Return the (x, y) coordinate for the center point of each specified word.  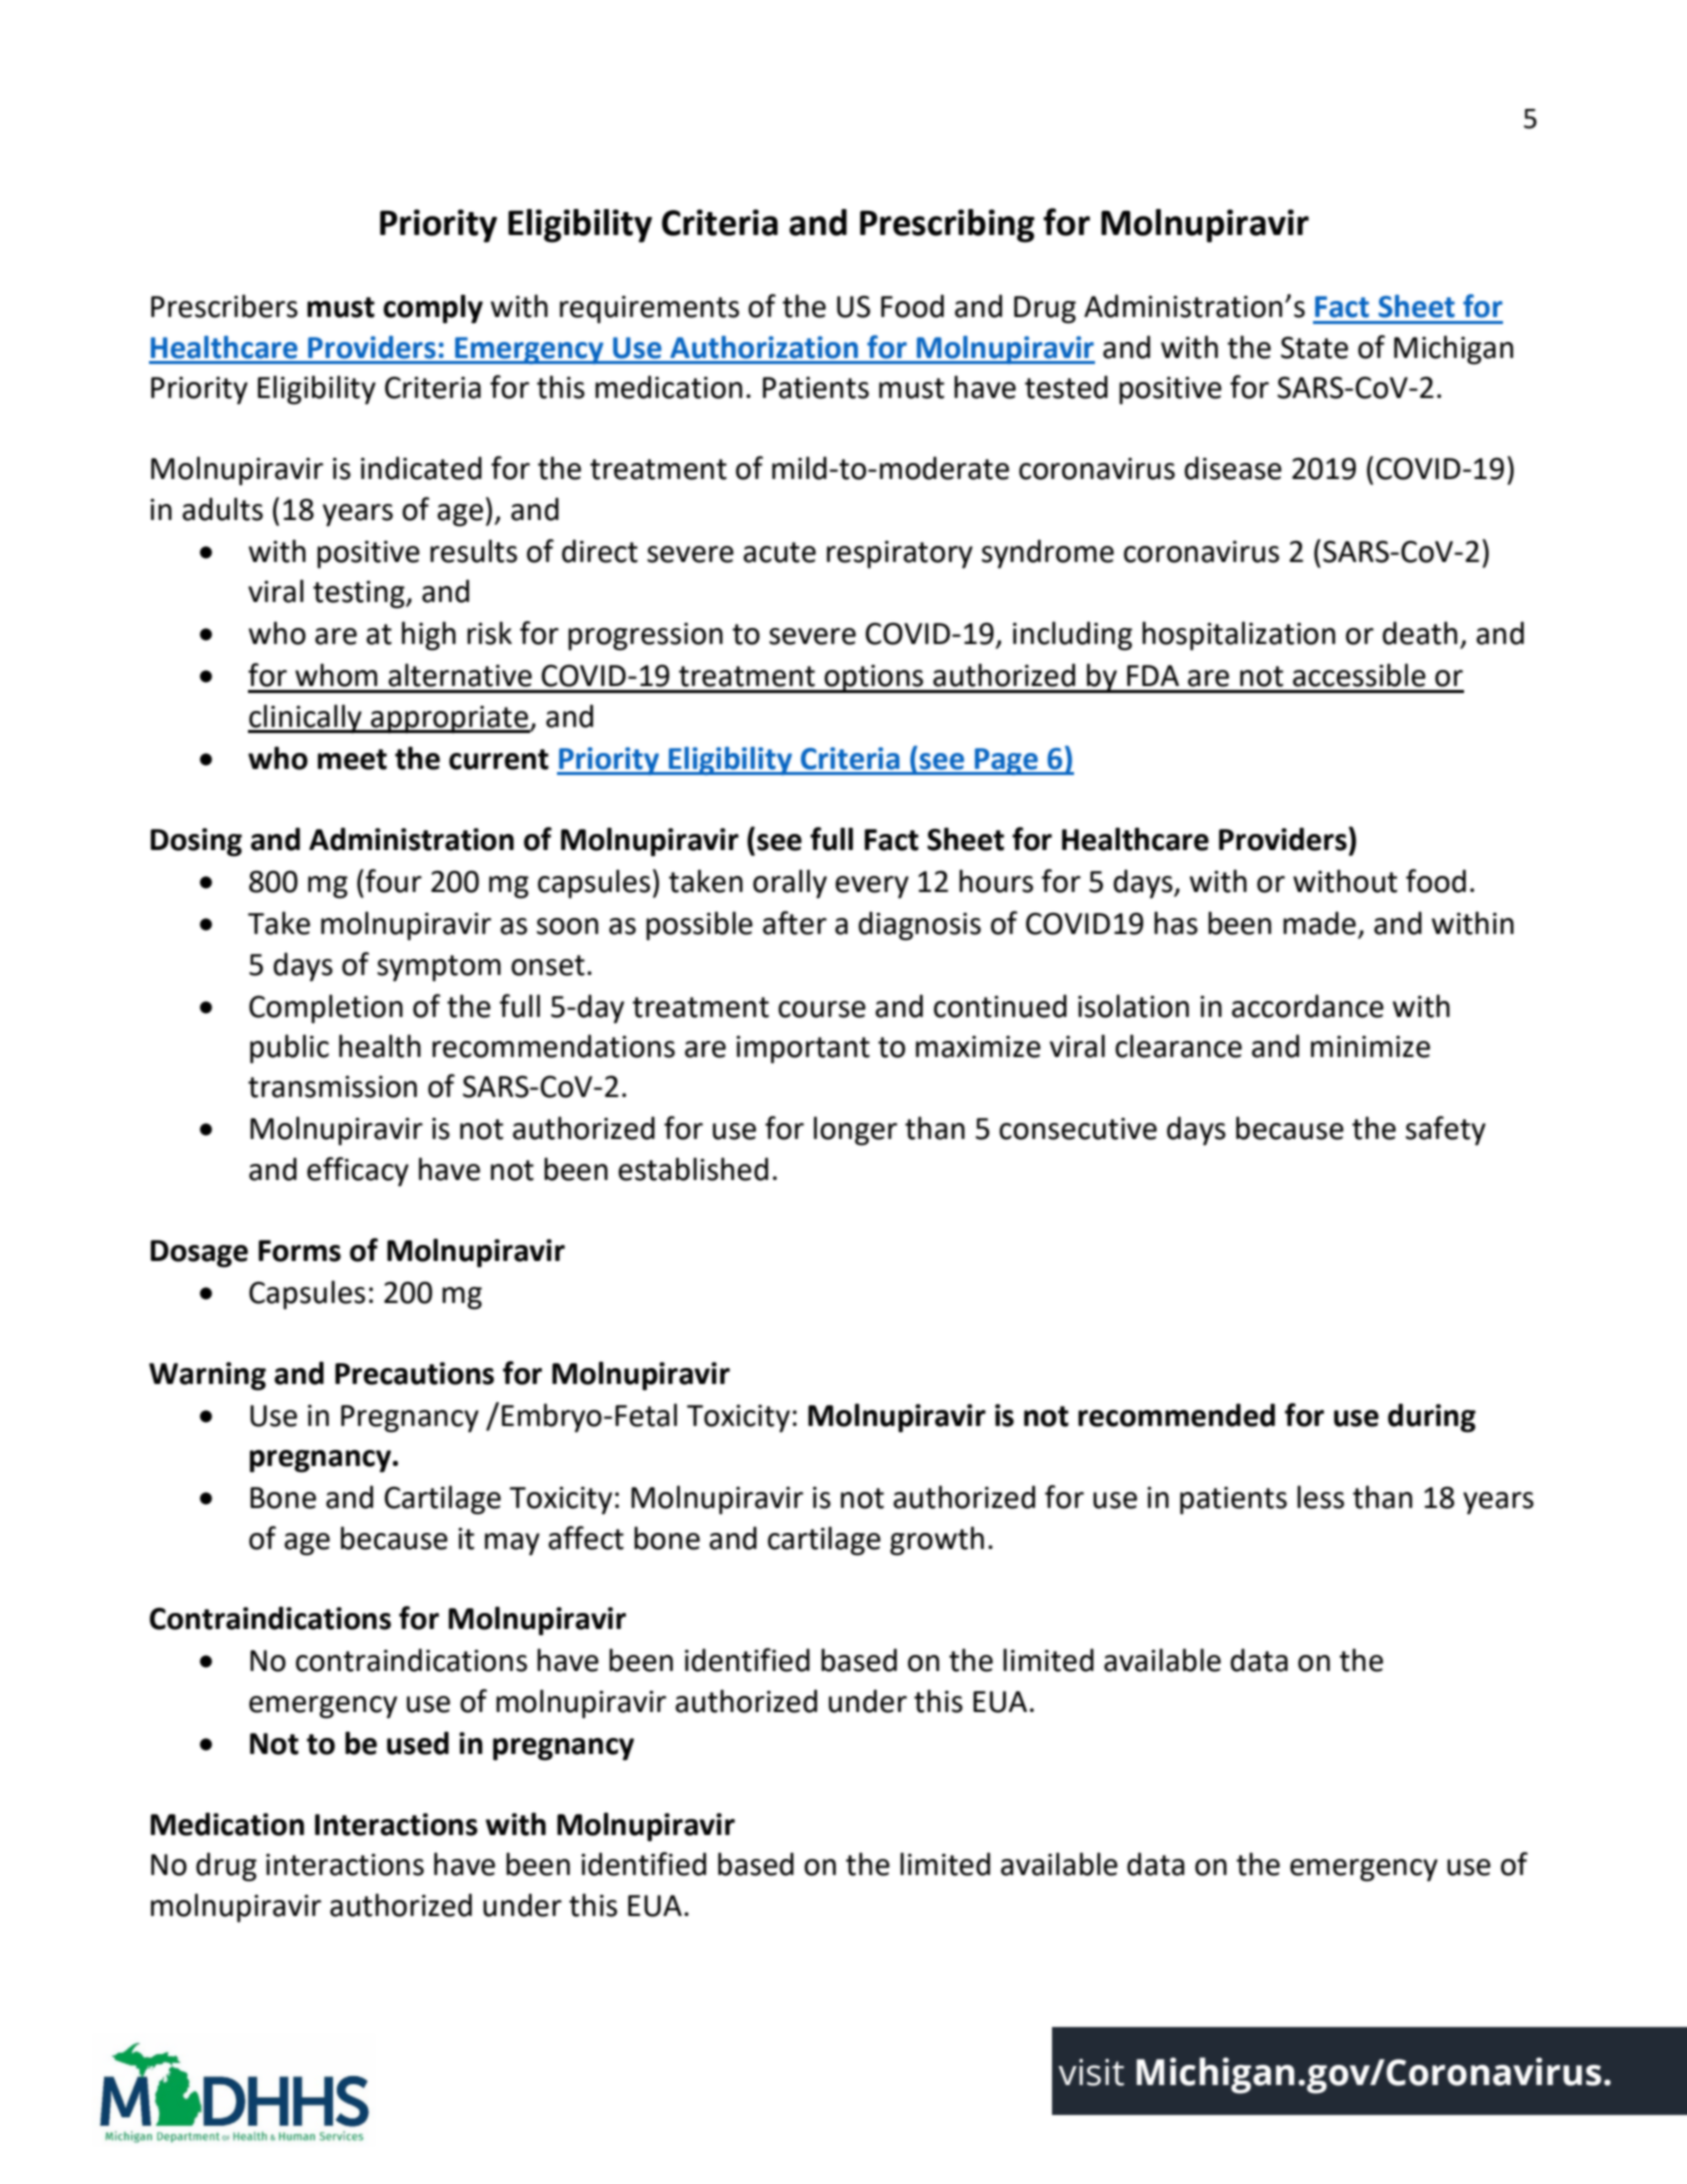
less (1320, 1497)
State (1314, 348)
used (418, 1743)
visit (1091, 2072)
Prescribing (947, 226)
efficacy (358, 1172)
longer (855, 1131)
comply (433, 309)
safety (1446, 1131)
